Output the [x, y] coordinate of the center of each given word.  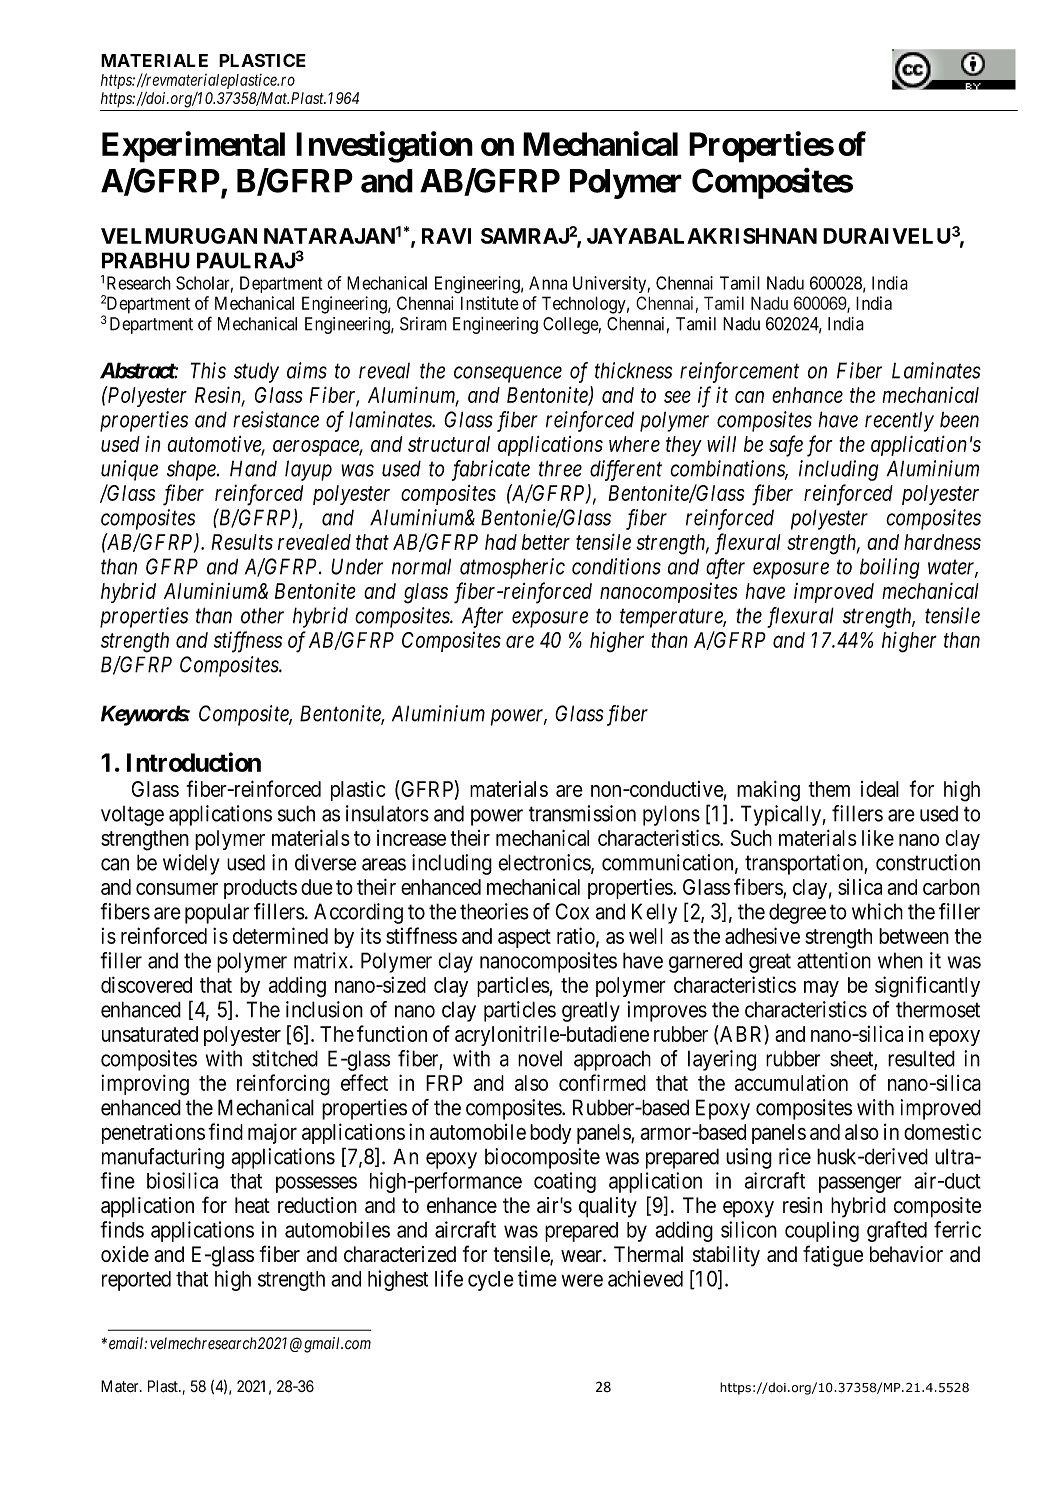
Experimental [193, 147]
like [878, 838]
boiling [890, 568]
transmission [582, 813]
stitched [285, 1058]
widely [191, 864]
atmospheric [512, 568]
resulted [921, 1058]
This [208, 370]
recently [899, 421]
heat [252, 1205]
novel [540, 1059]
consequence [508, 374]
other [262, 615]
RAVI [446, 236]
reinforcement [739, 372]
